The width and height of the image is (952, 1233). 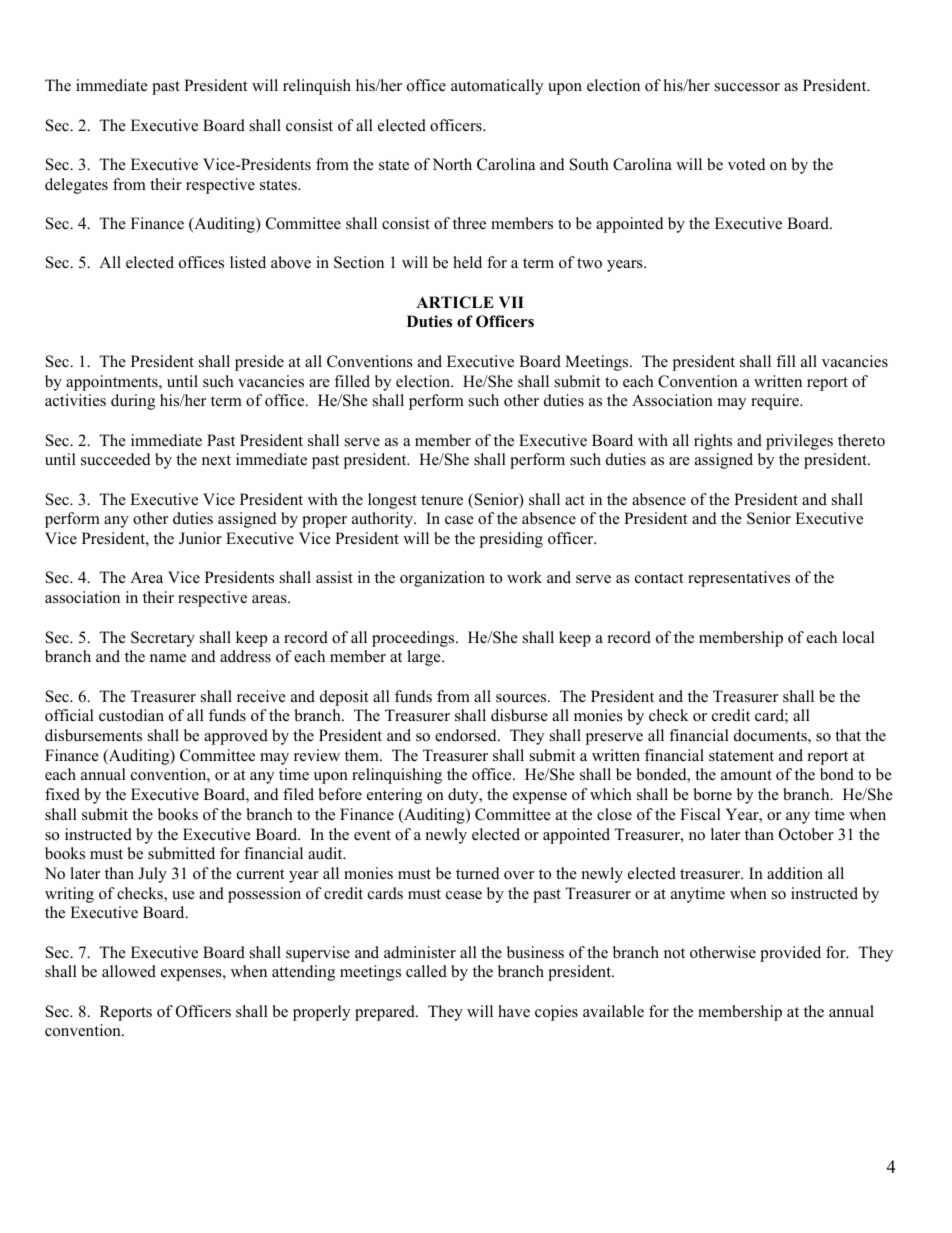 What do you see at coordinates (776, 402) in the image?
I see `require` at bounding box center [776, 402].
